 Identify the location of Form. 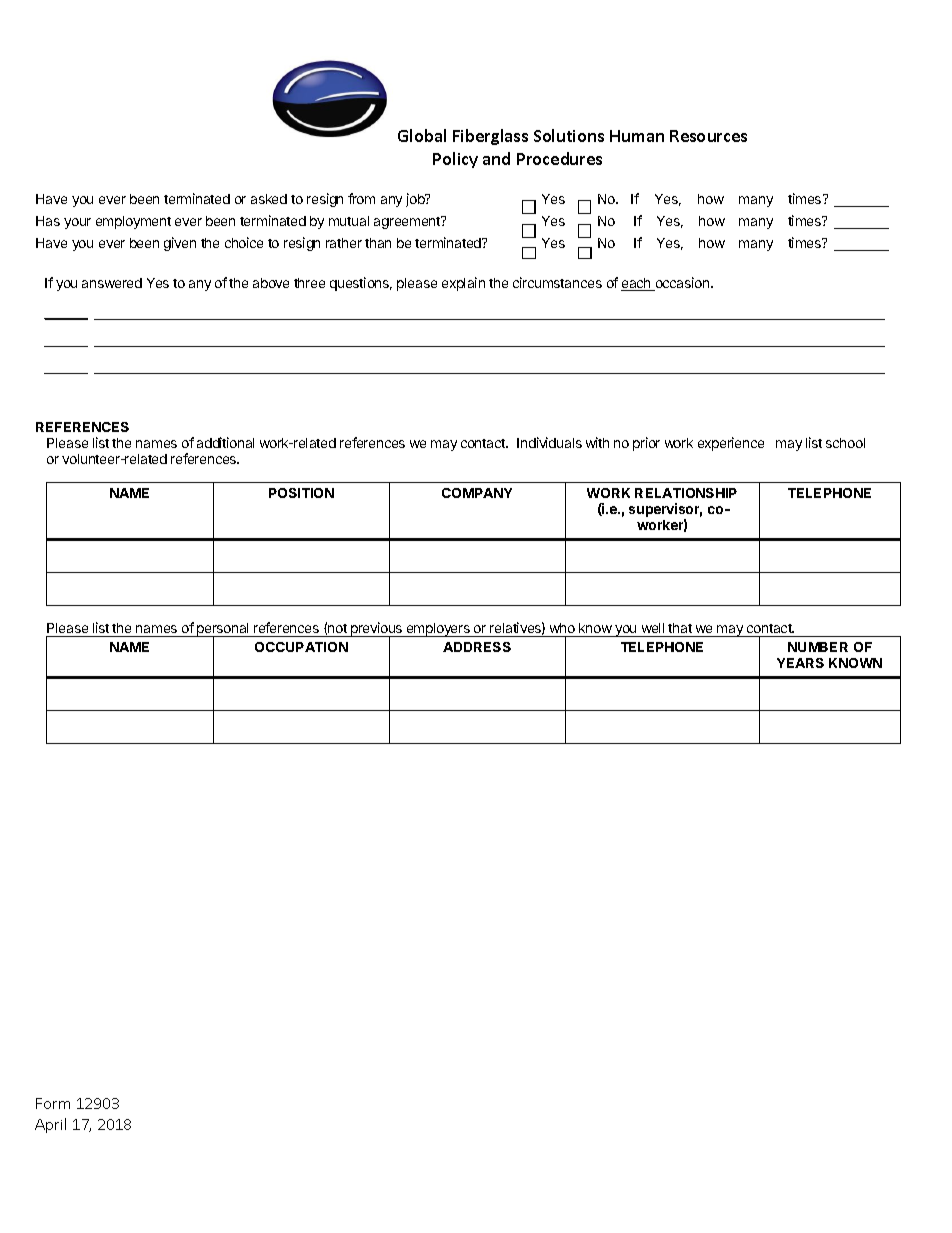
(53, 1103).
